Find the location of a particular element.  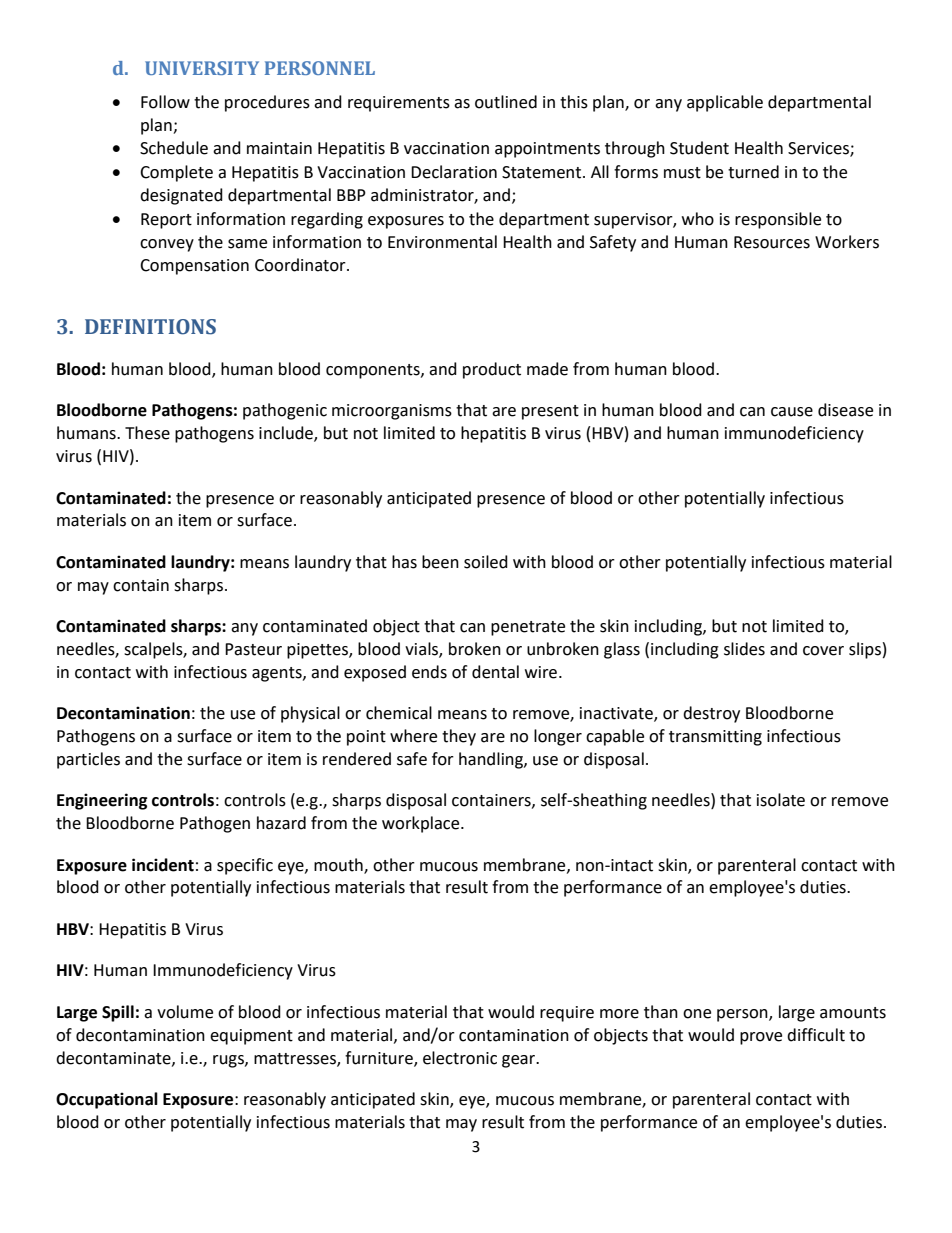

DEFINITIONS is located at coordinates (150, 327).
